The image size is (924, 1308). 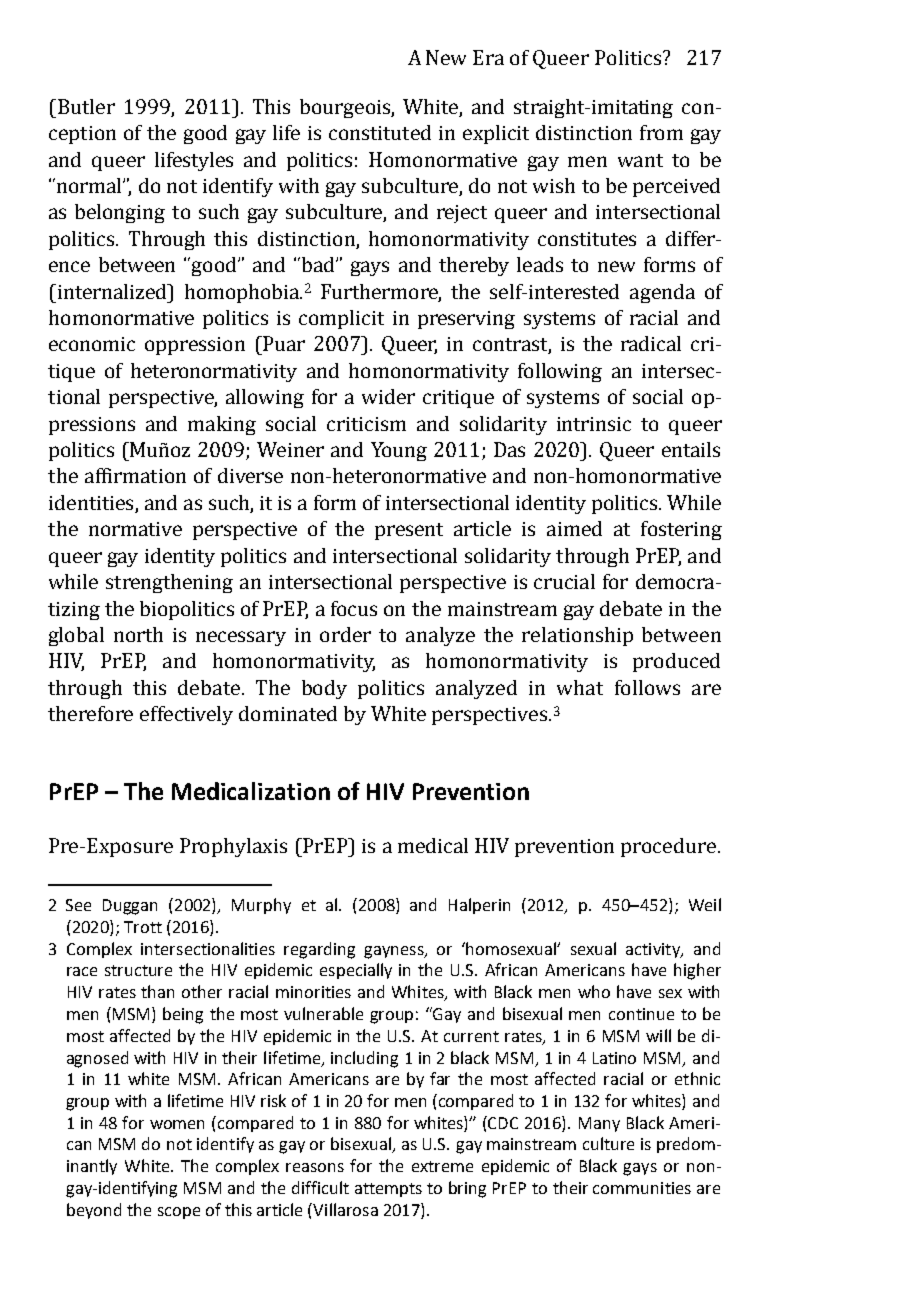 What do you see at coordinates (138, 634) in the screenshot?
I see `north` at bounding box center [138, 634].
